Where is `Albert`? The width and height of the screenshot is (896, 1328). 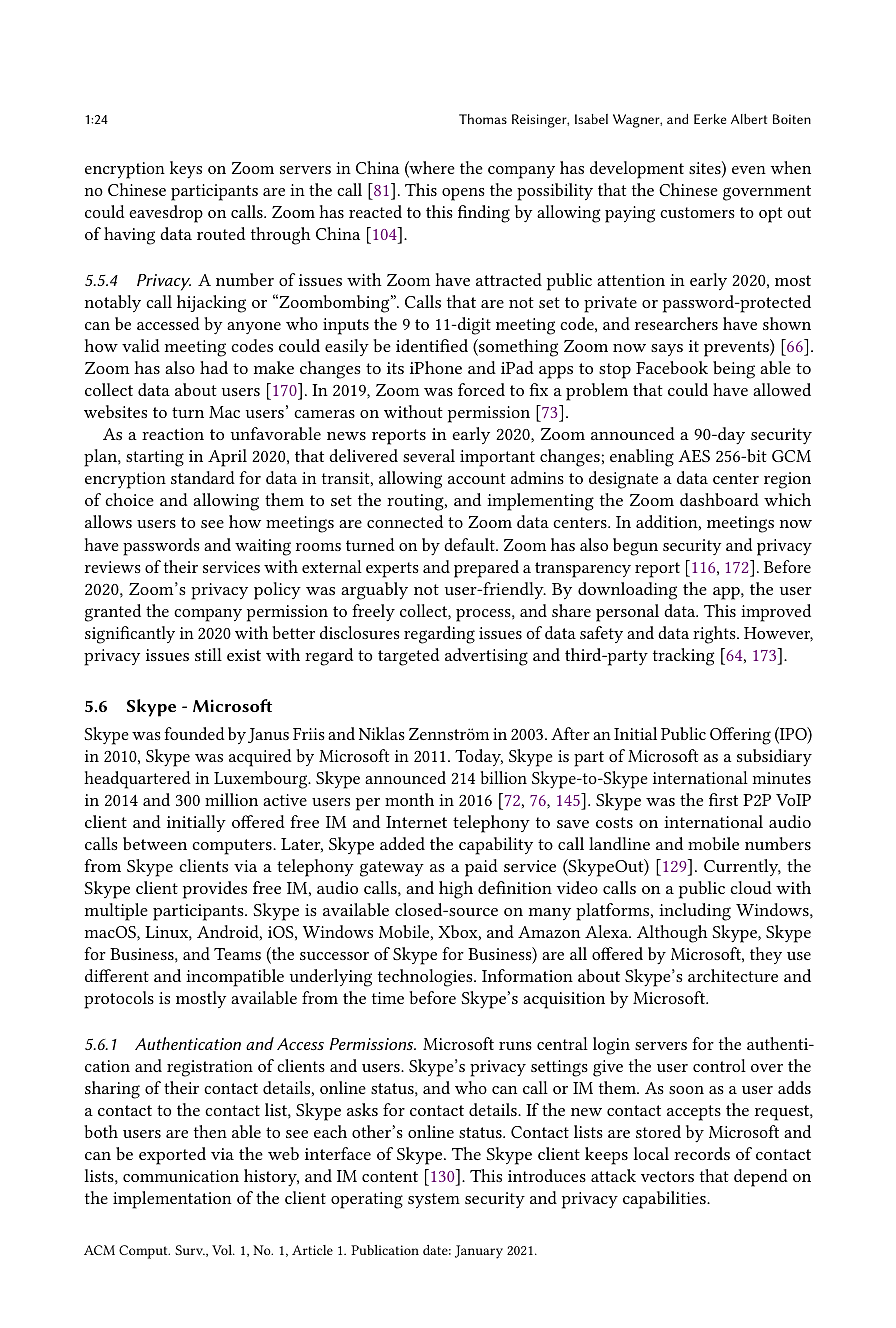
Albert is located at coordinates (749, 119).
